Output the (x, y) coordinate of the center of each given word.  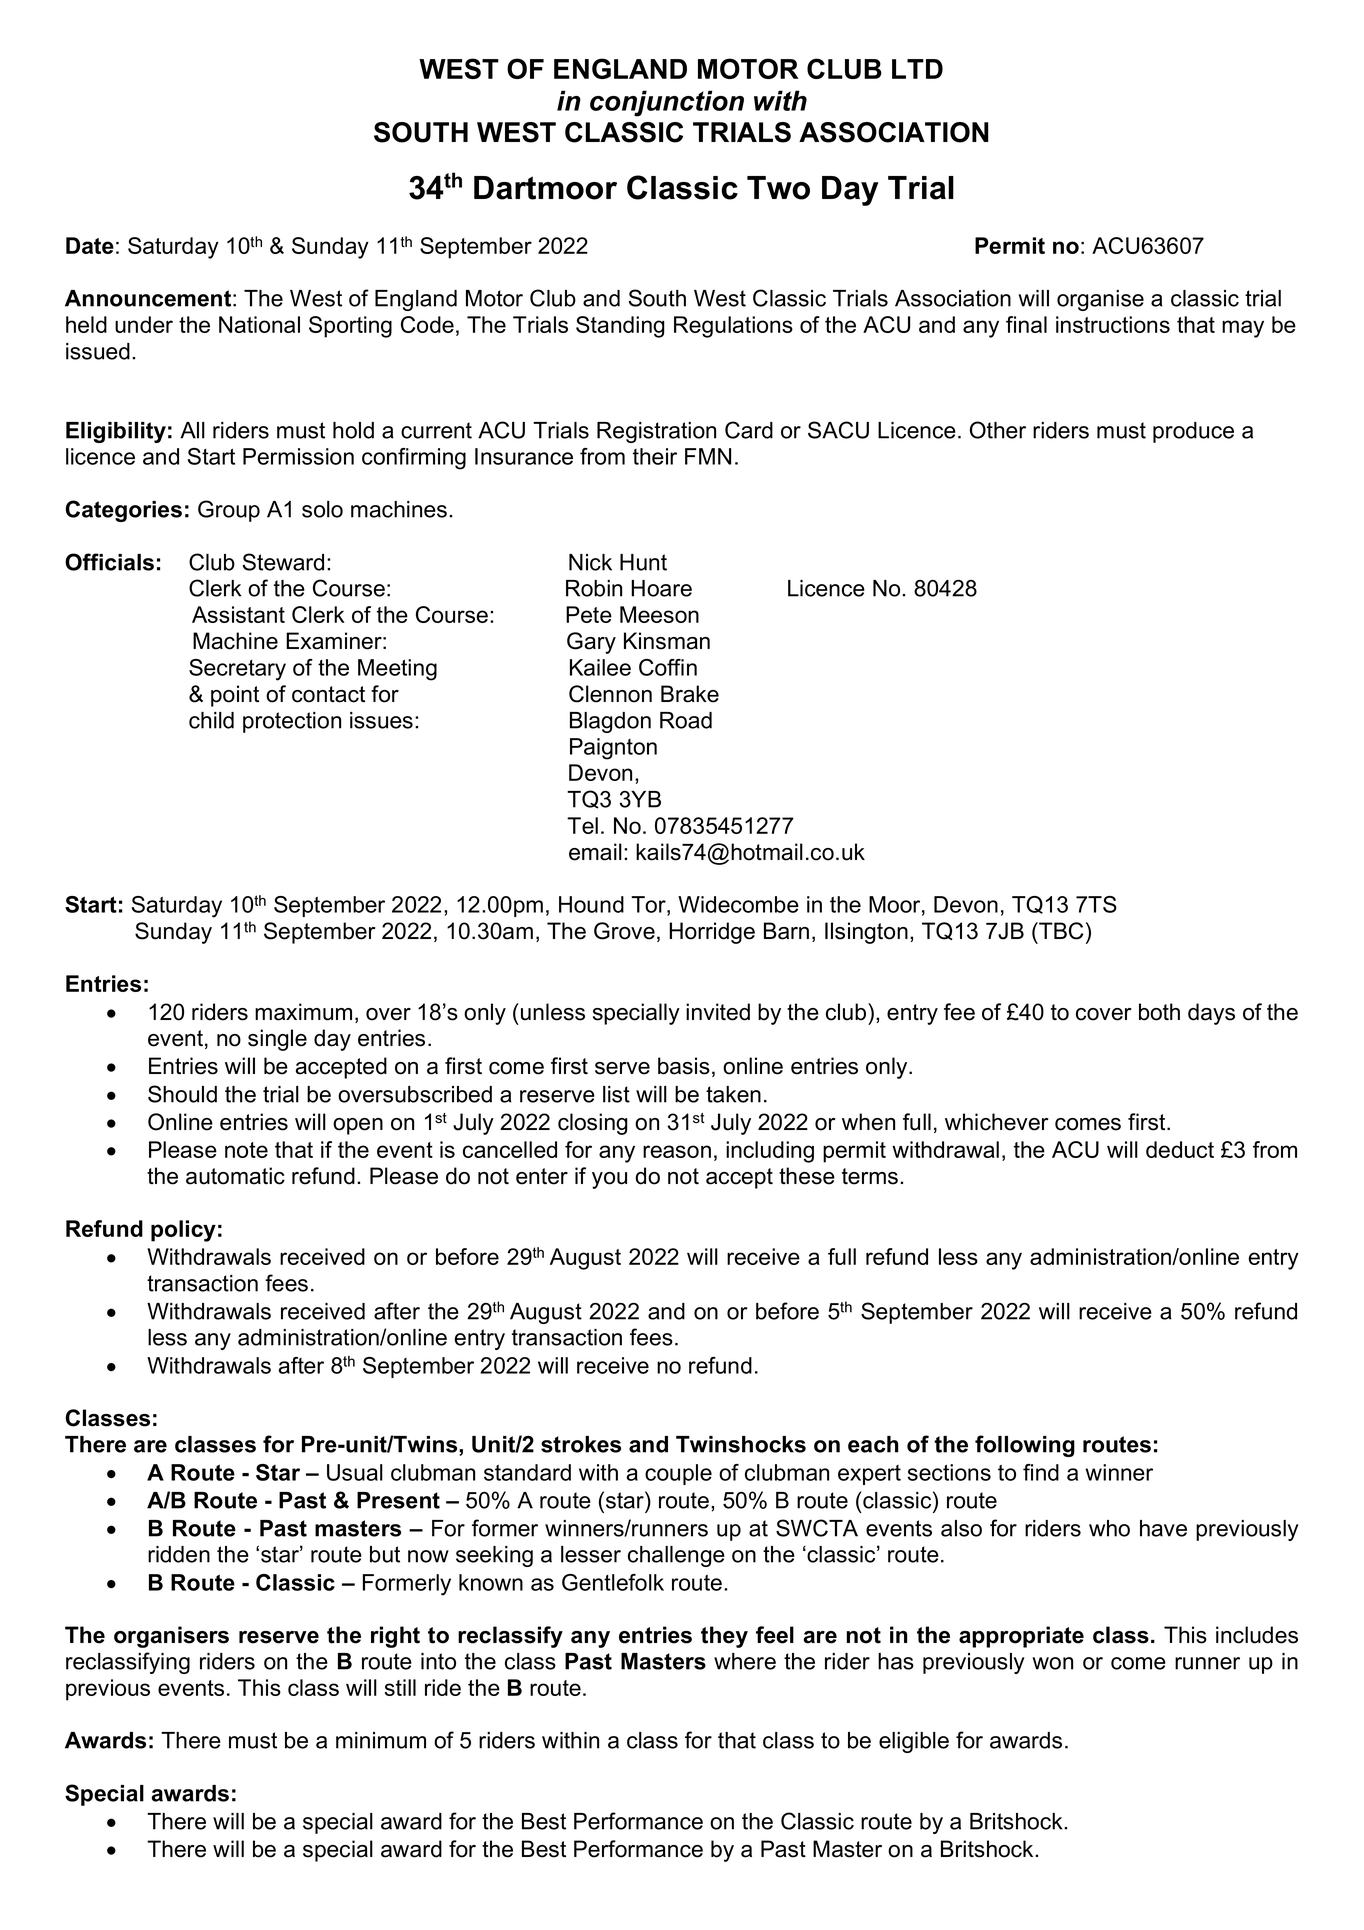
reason (677, 1151)
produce (1193, 432)
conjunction (667, 103)
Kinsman (667, 641)
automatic (235, 1176)
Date (90, 245)
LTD (917, 69)
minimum (381, 1740)
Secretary (237, 670)
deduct (1180, 1149)
